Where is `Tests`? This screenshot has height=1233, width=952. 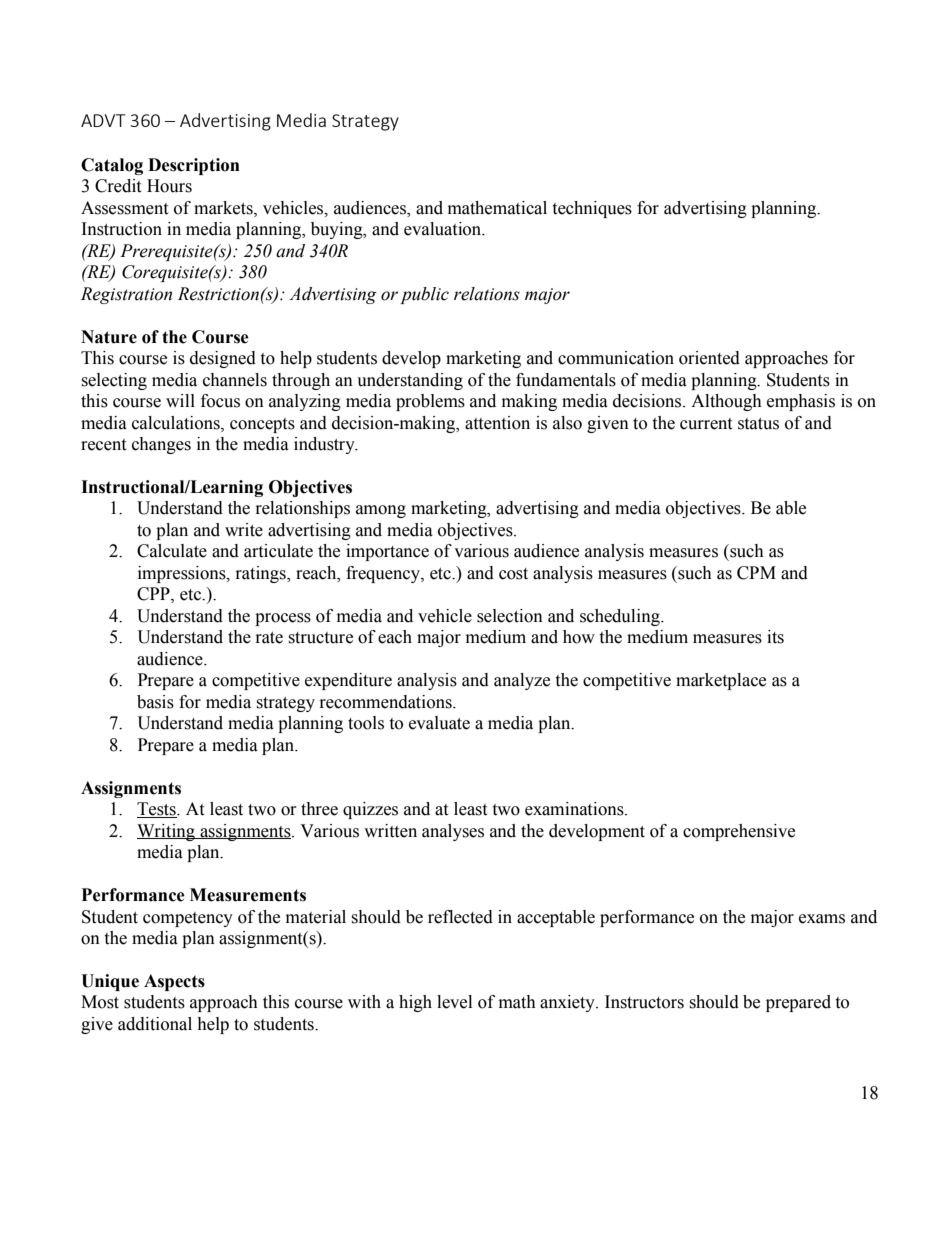 Tests is located at coordinates (157, 810).
